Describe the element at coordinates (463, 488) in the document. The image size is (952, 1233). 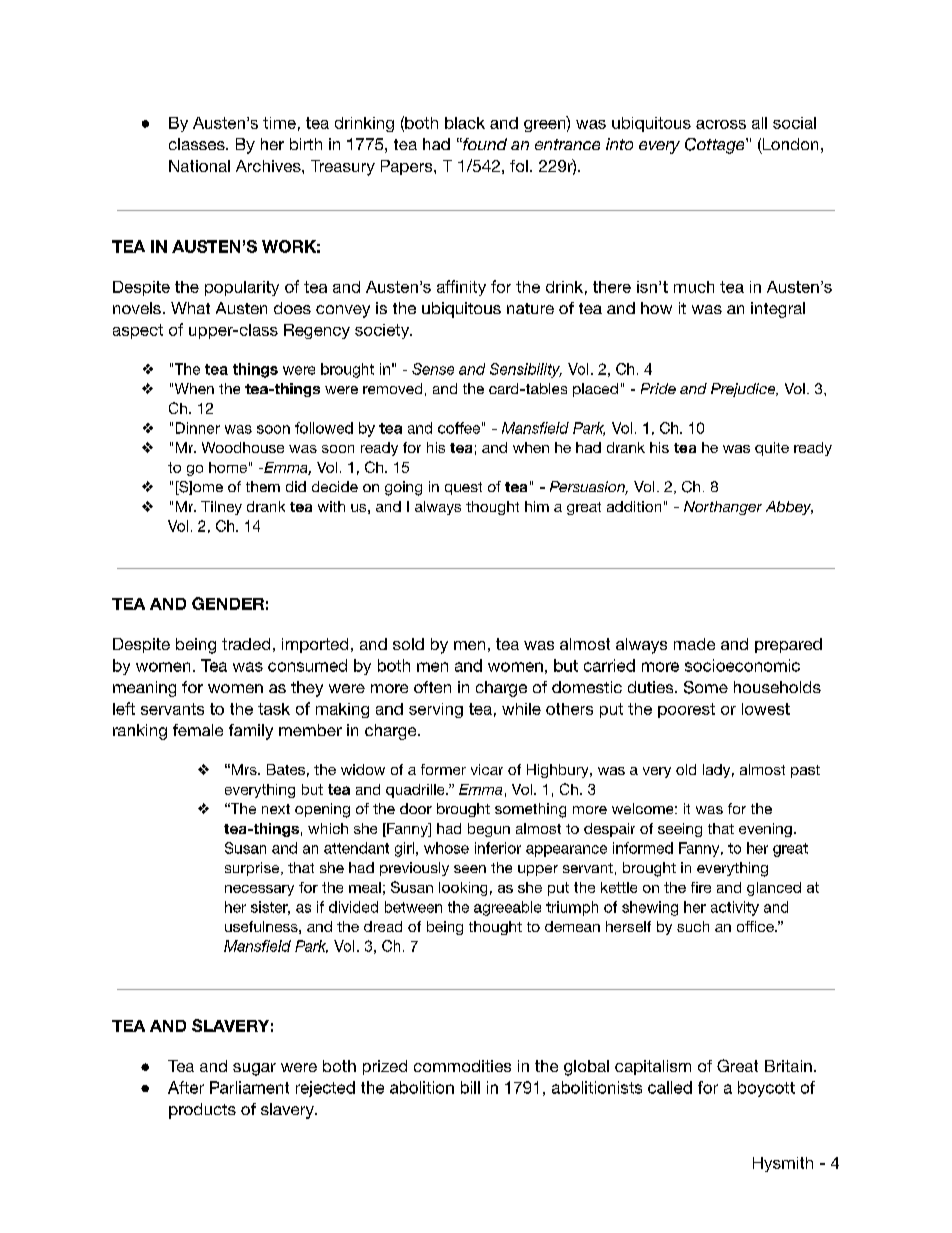
I see `quest` at that location.
